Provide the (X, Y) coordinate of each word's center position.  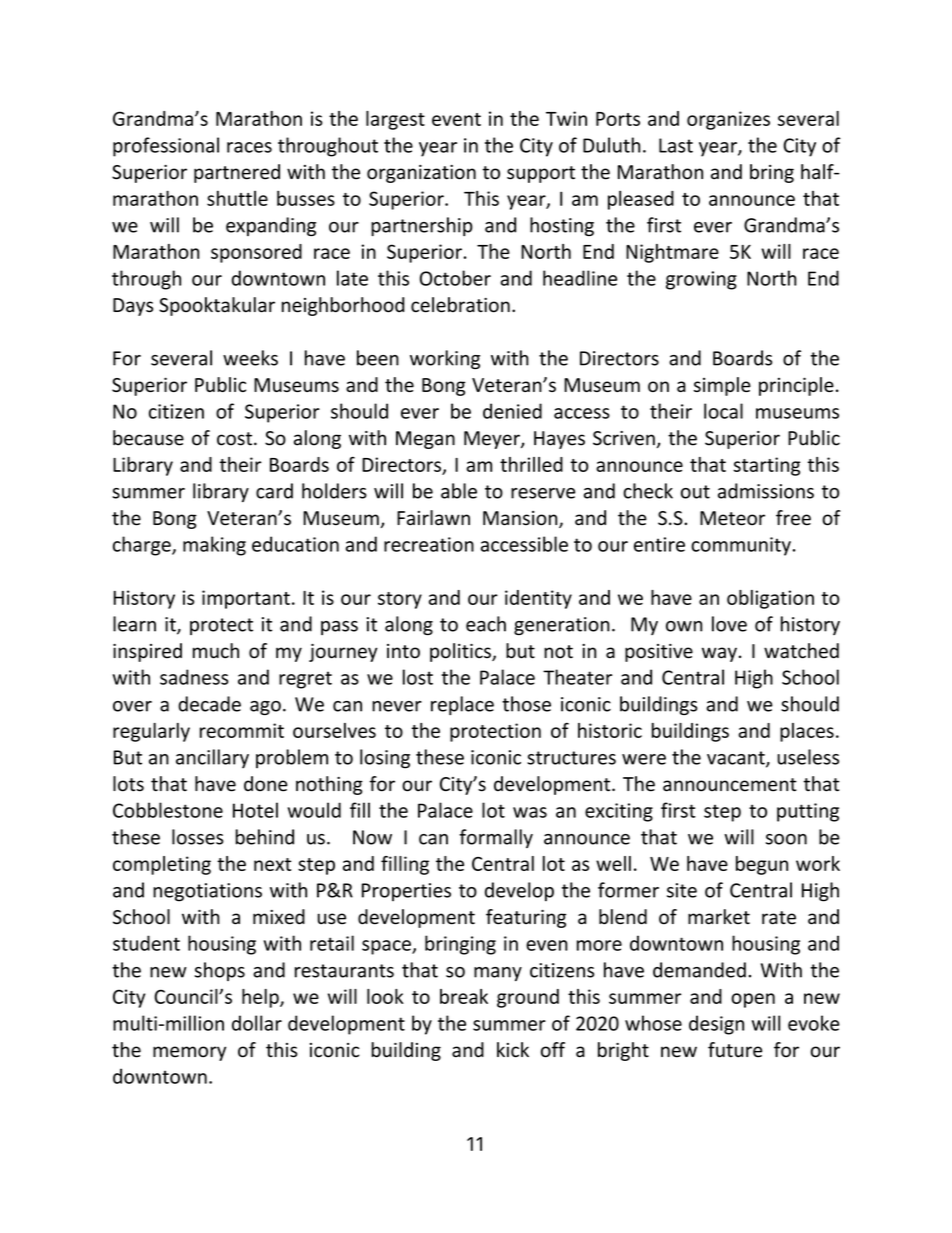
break (464, 996)
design (716, 1025)
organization (421, 174)
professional (166, 147)
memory (189, 1053)
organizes (728, 120)
